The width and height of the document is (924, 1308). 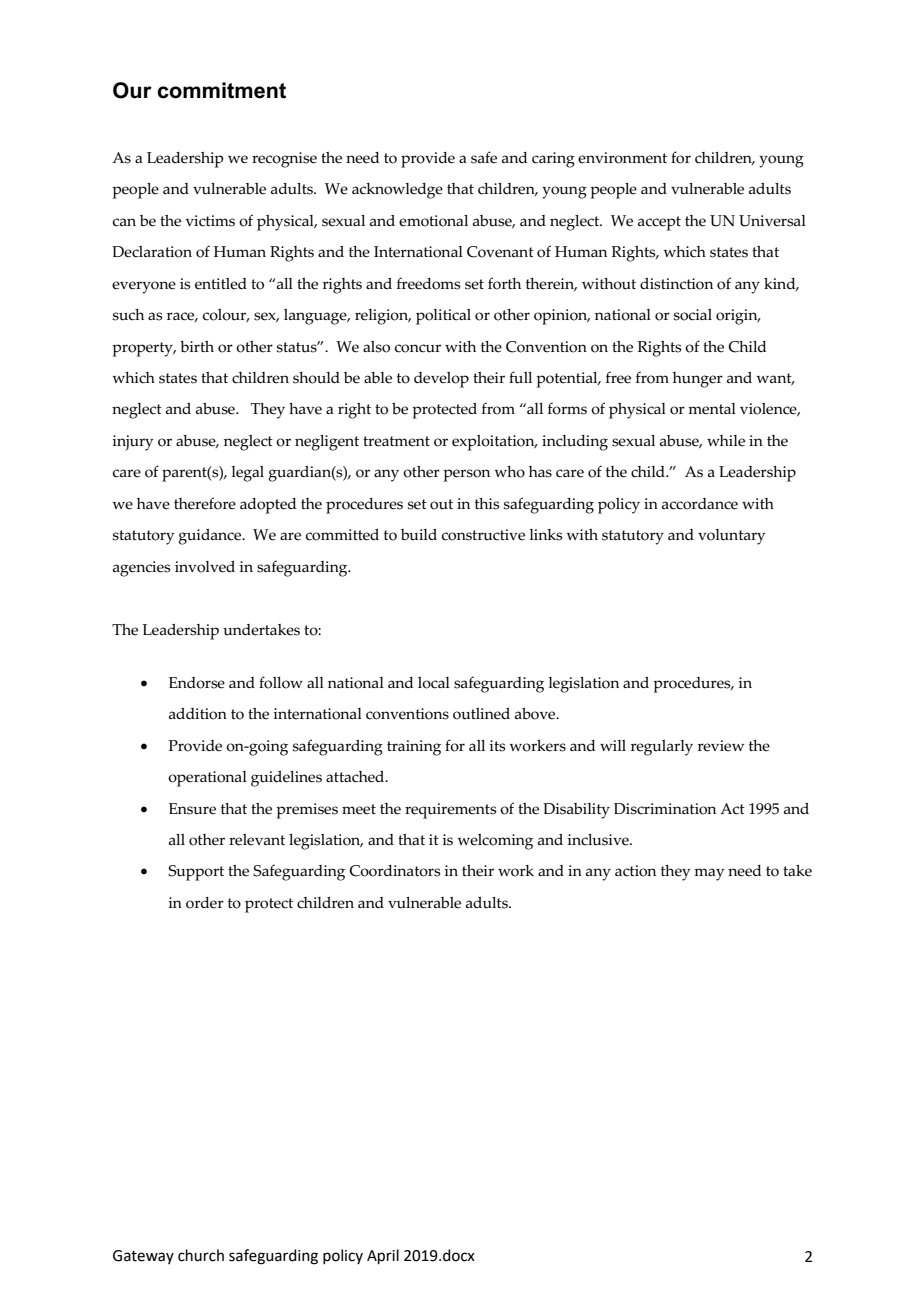 What do you see at coordinates (383, 1256) in the document?
I see `April` at bounding box center [383, 1256].
